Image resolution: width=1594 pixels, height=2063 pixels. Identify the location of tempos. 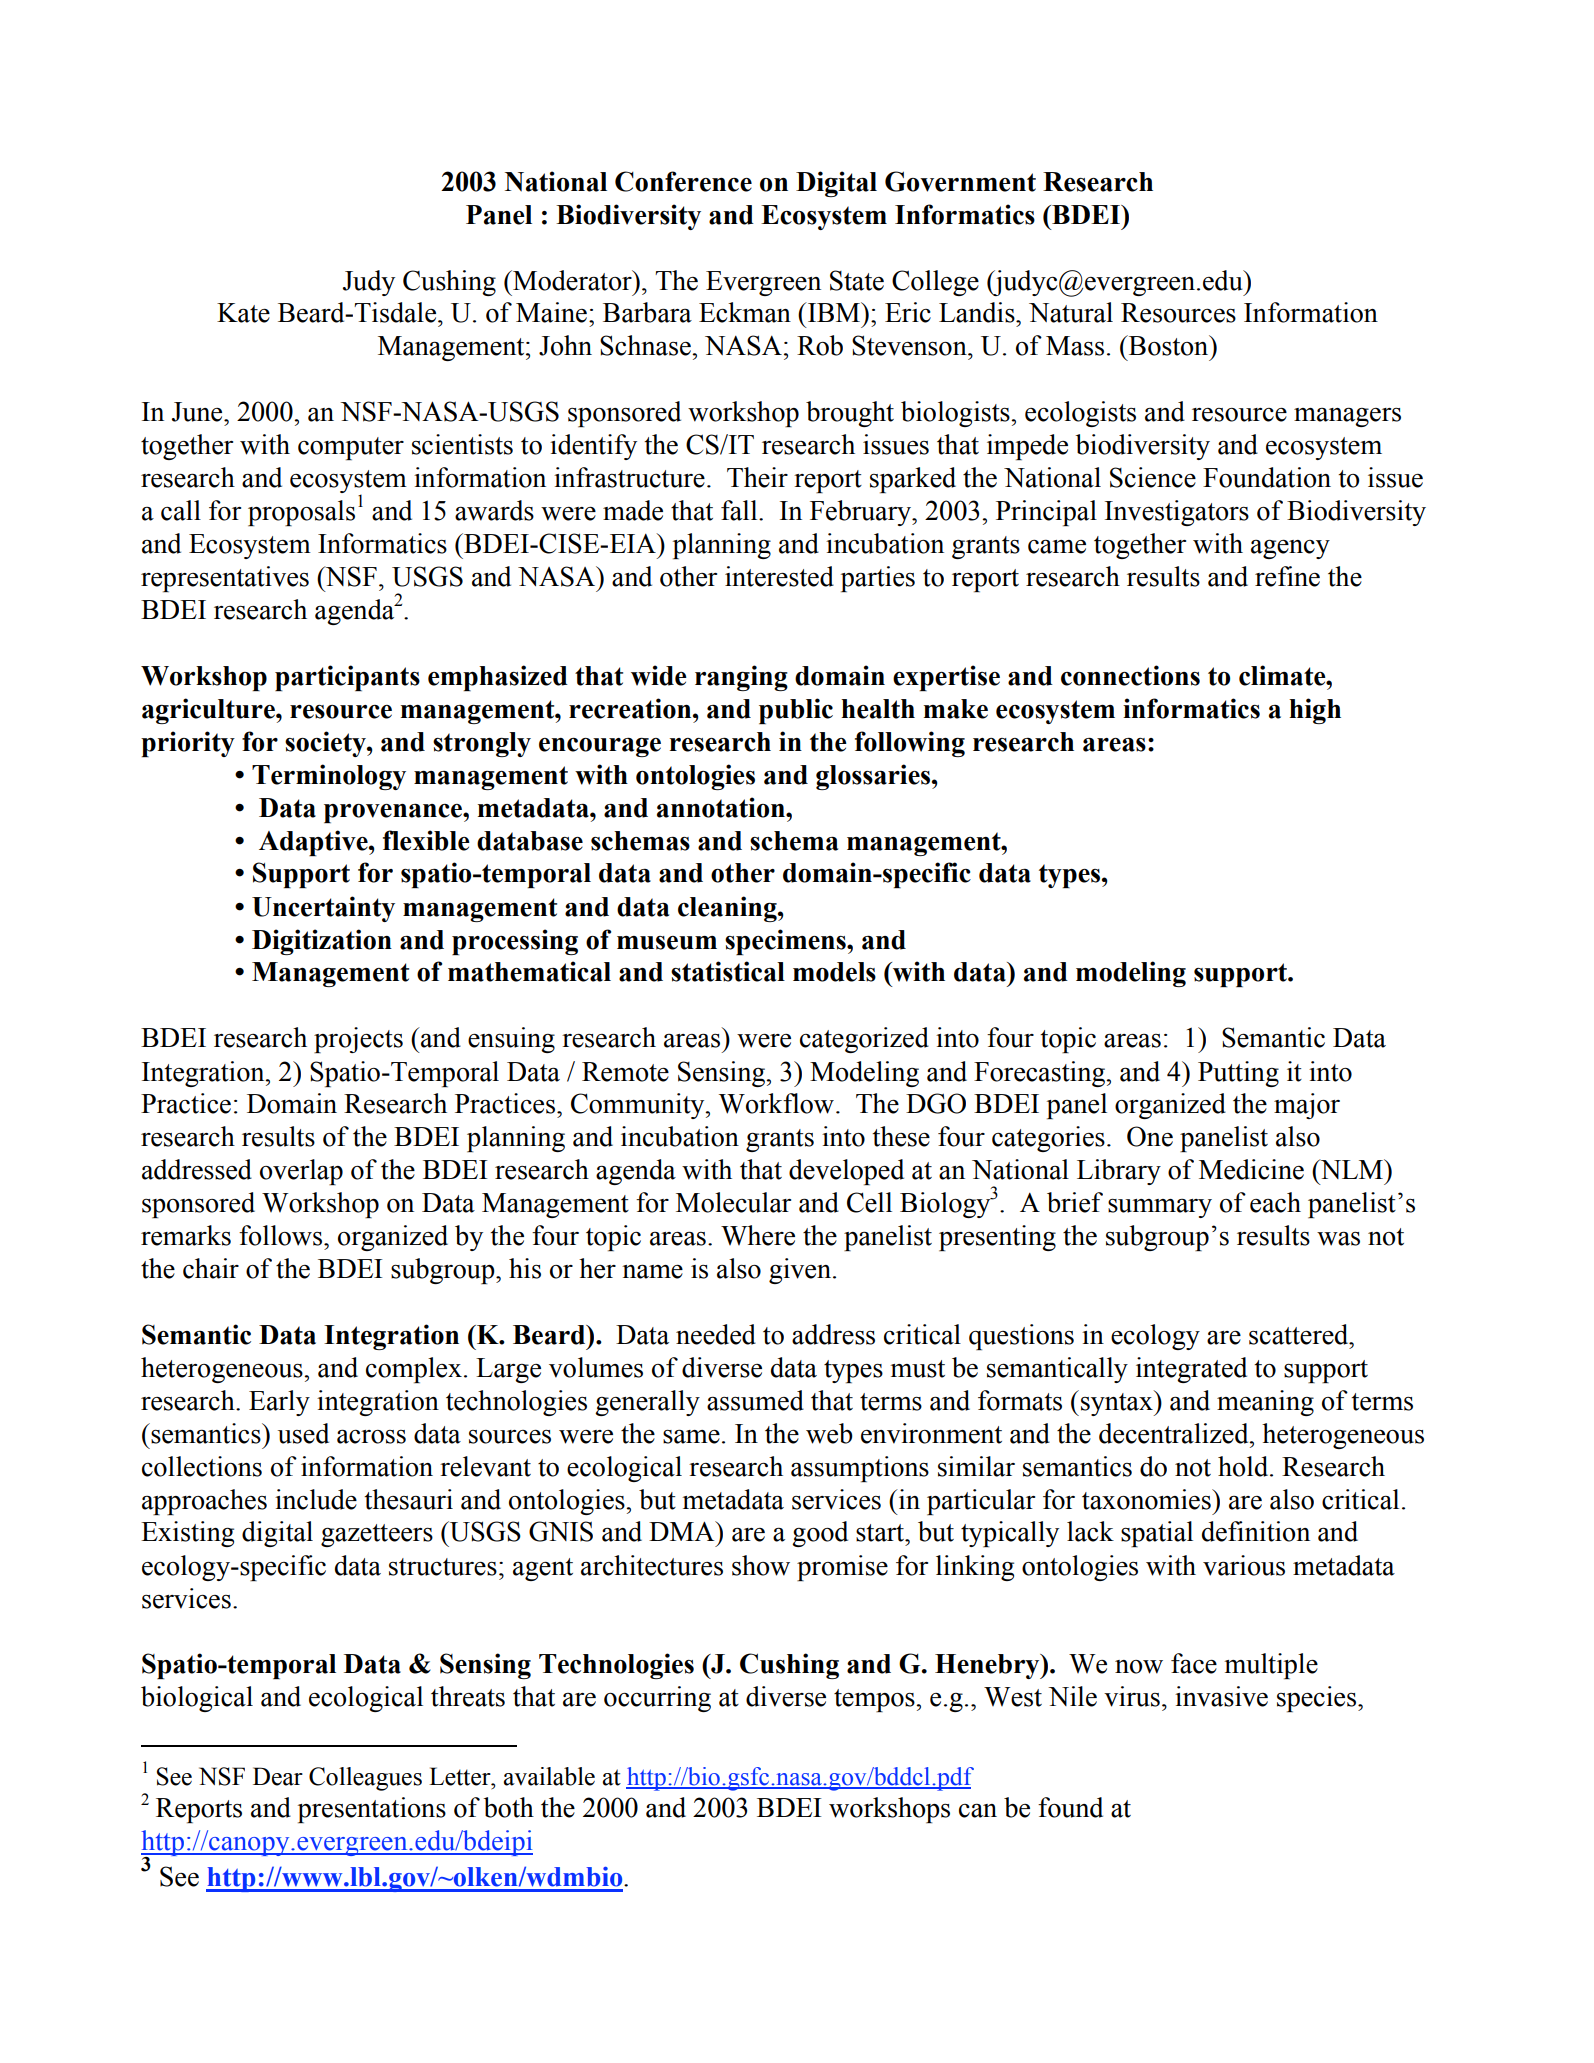
(875, 1700).
